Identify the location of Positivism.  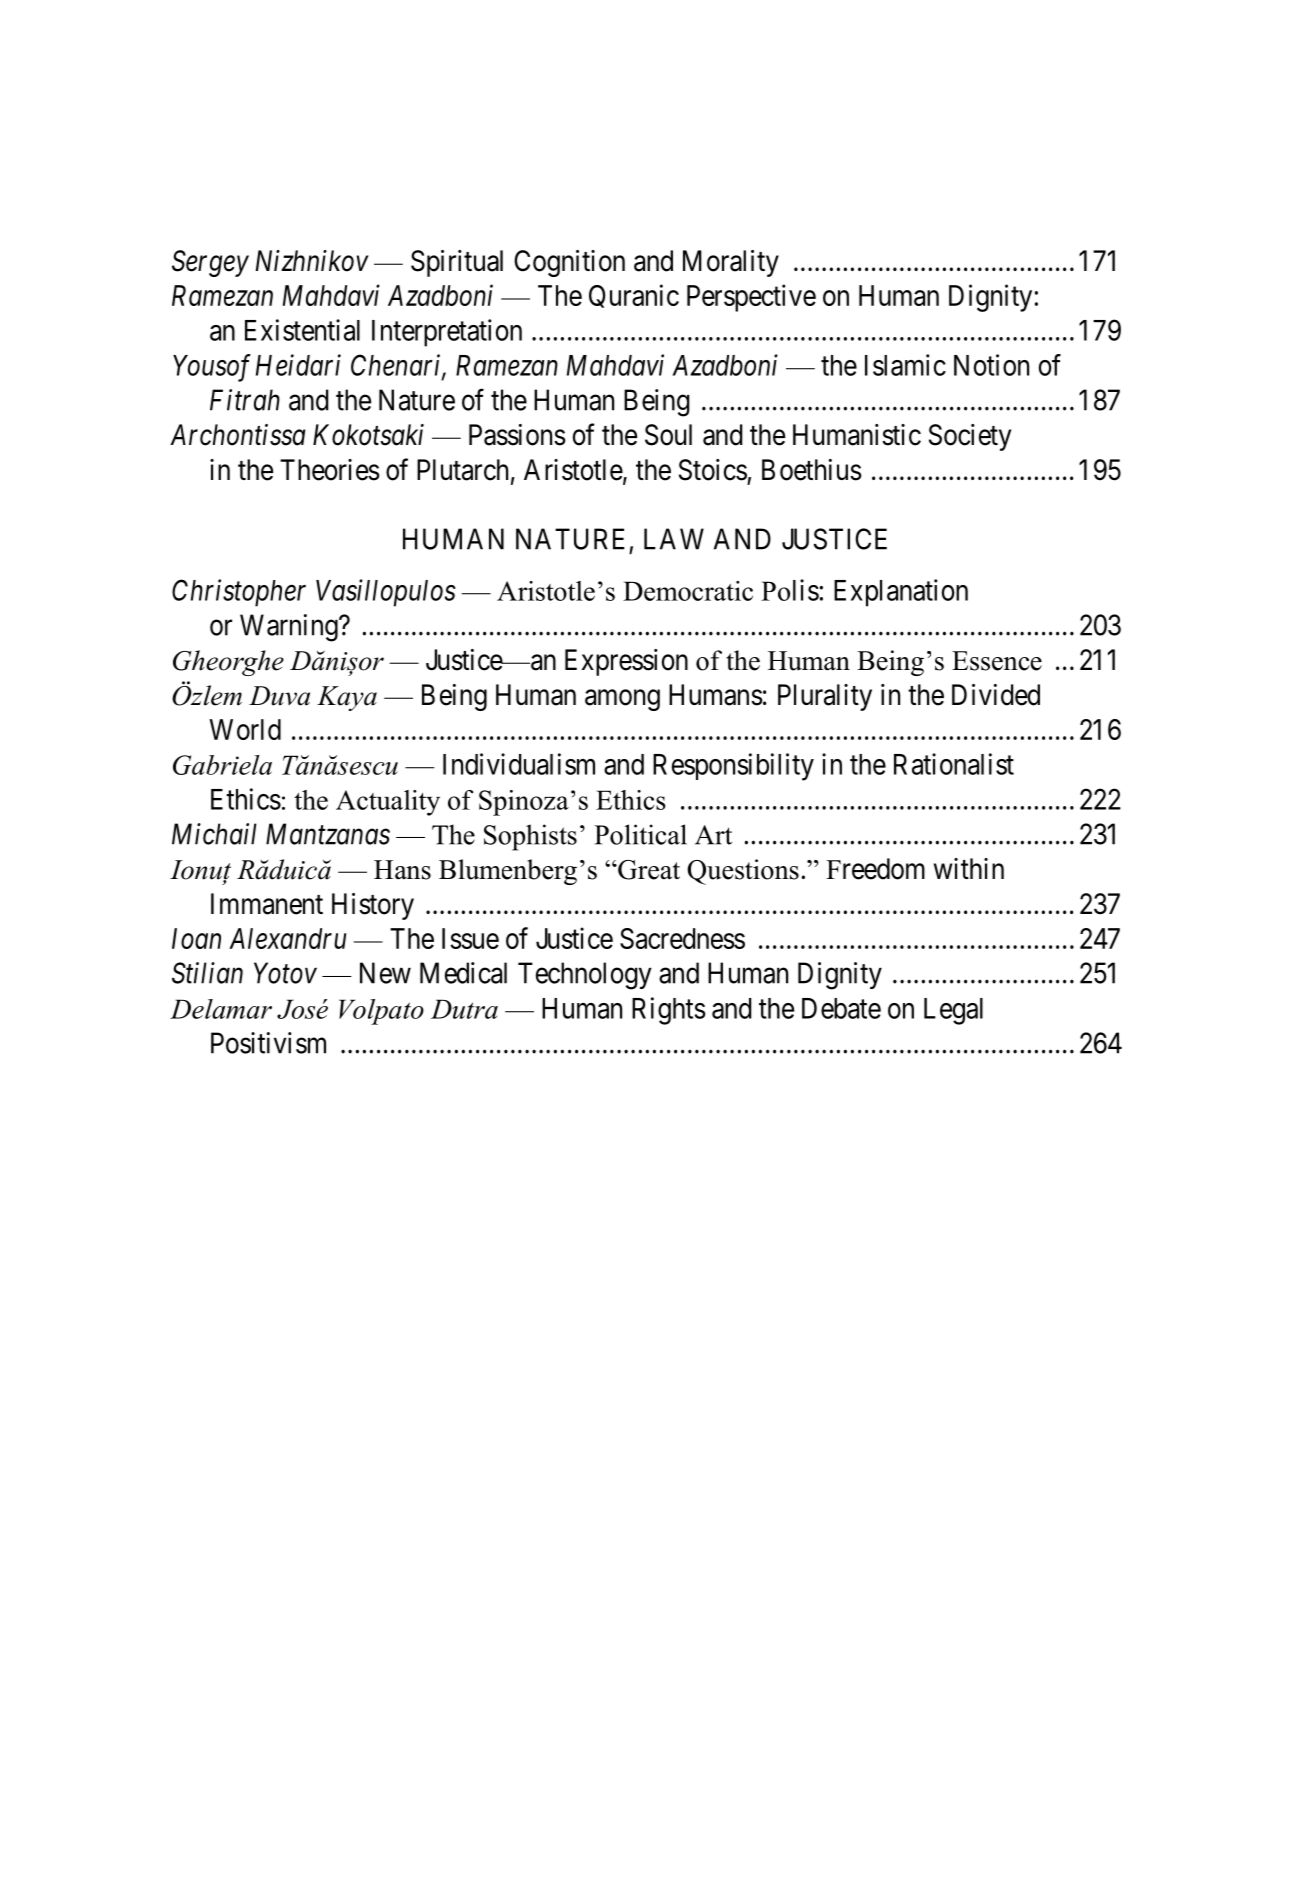
(268, 1043).
